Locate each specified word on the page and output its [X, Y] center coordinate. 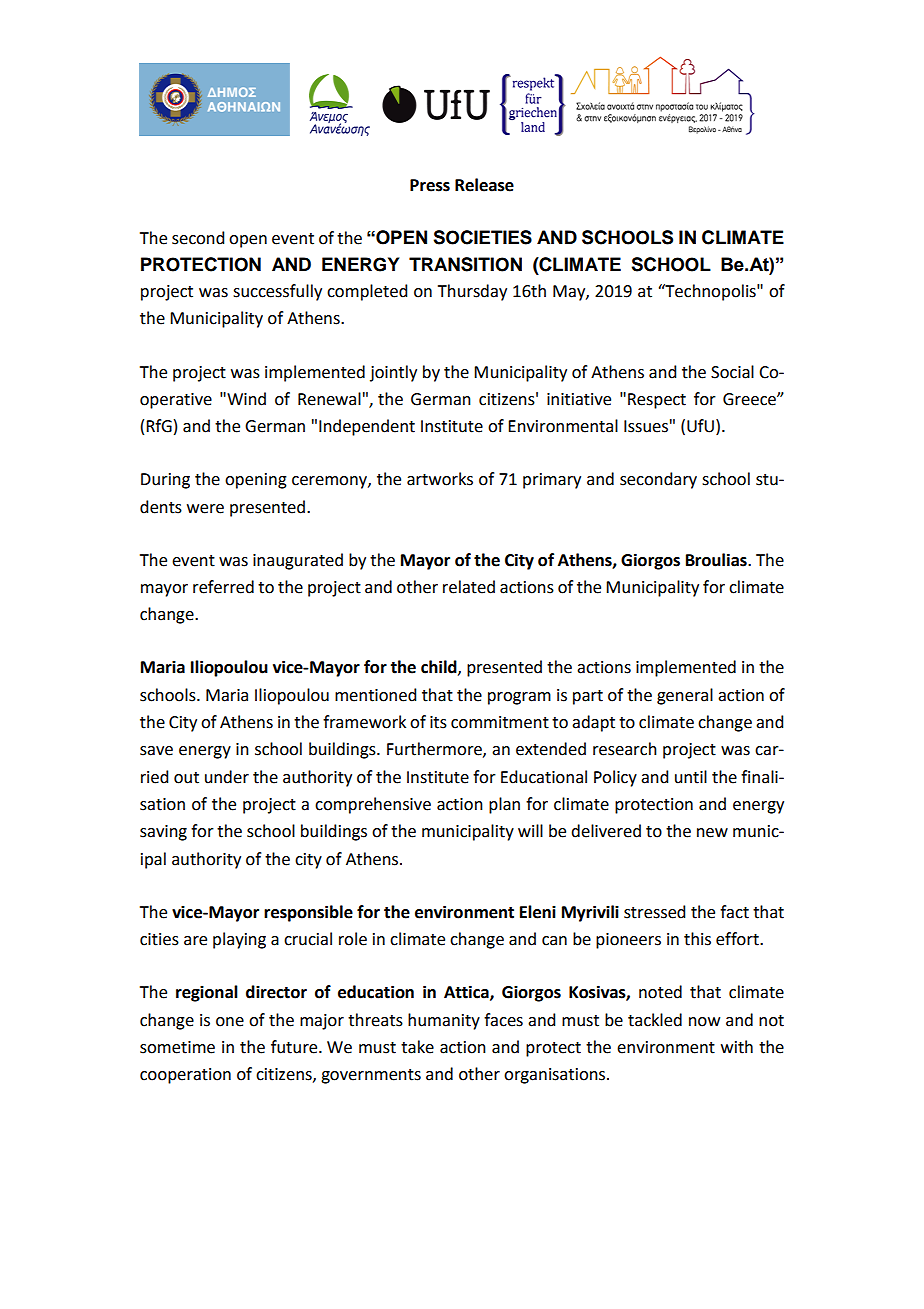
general [685, 696]
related [469, 587]
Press [430, 185]
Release [484, 185]
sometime [177, 1047]
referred [223, 587]
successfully [277, 292]
